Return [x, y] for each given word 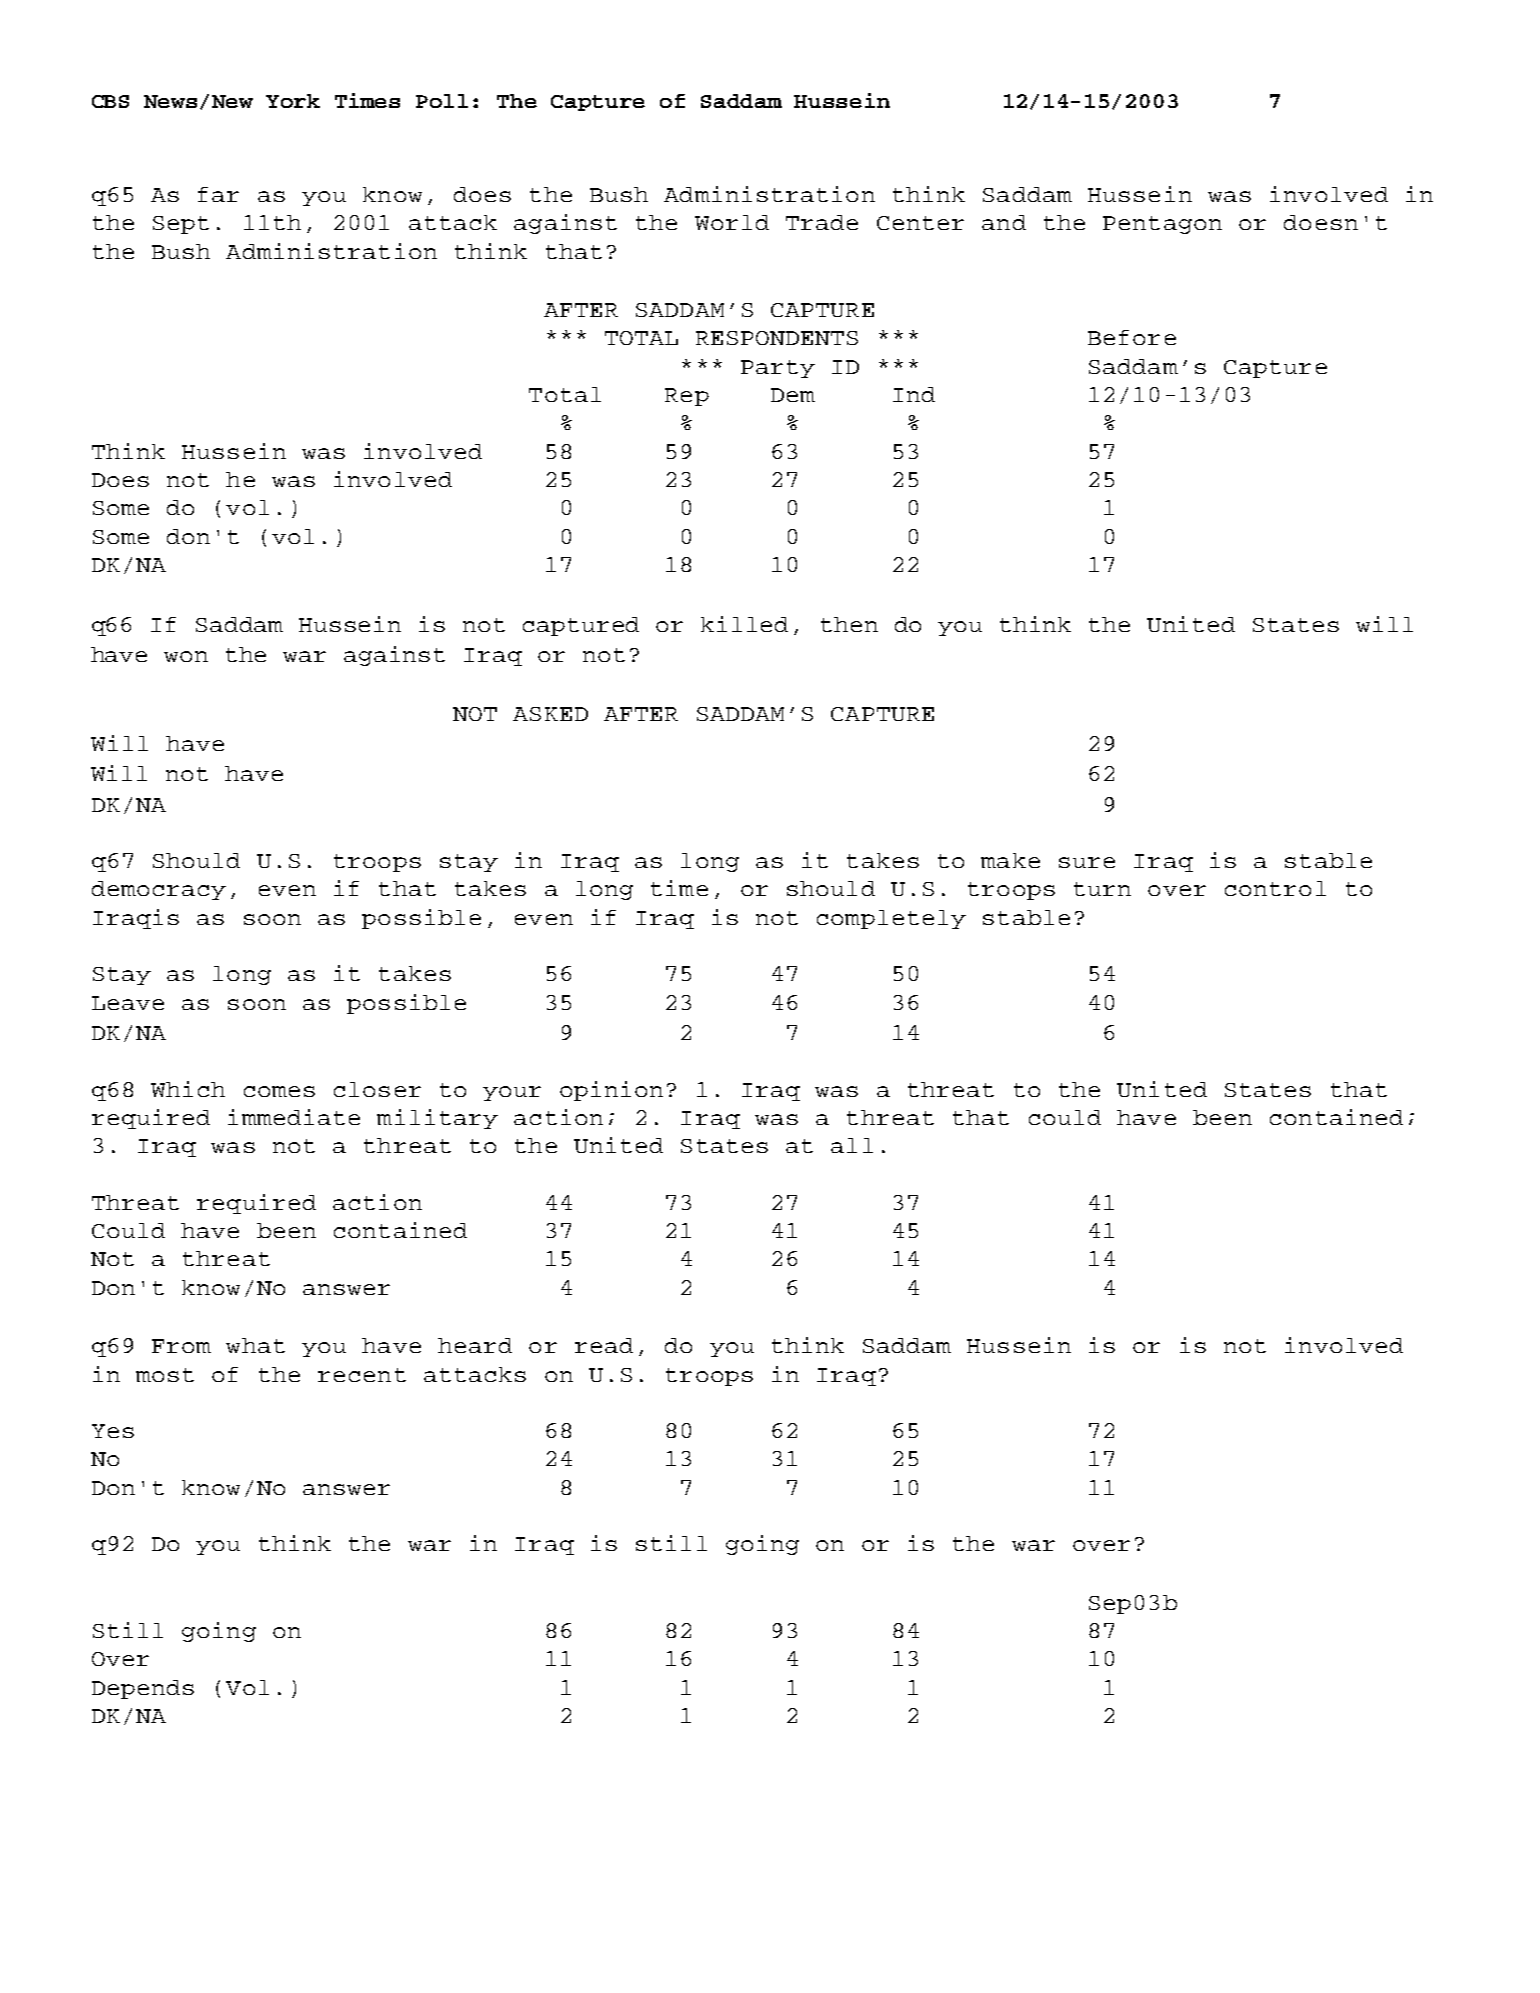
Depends [143, 1689]
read [604, 1345]
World [732, 222]
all [852, 1145]
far [218, 194]
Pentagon [1162, 225]
